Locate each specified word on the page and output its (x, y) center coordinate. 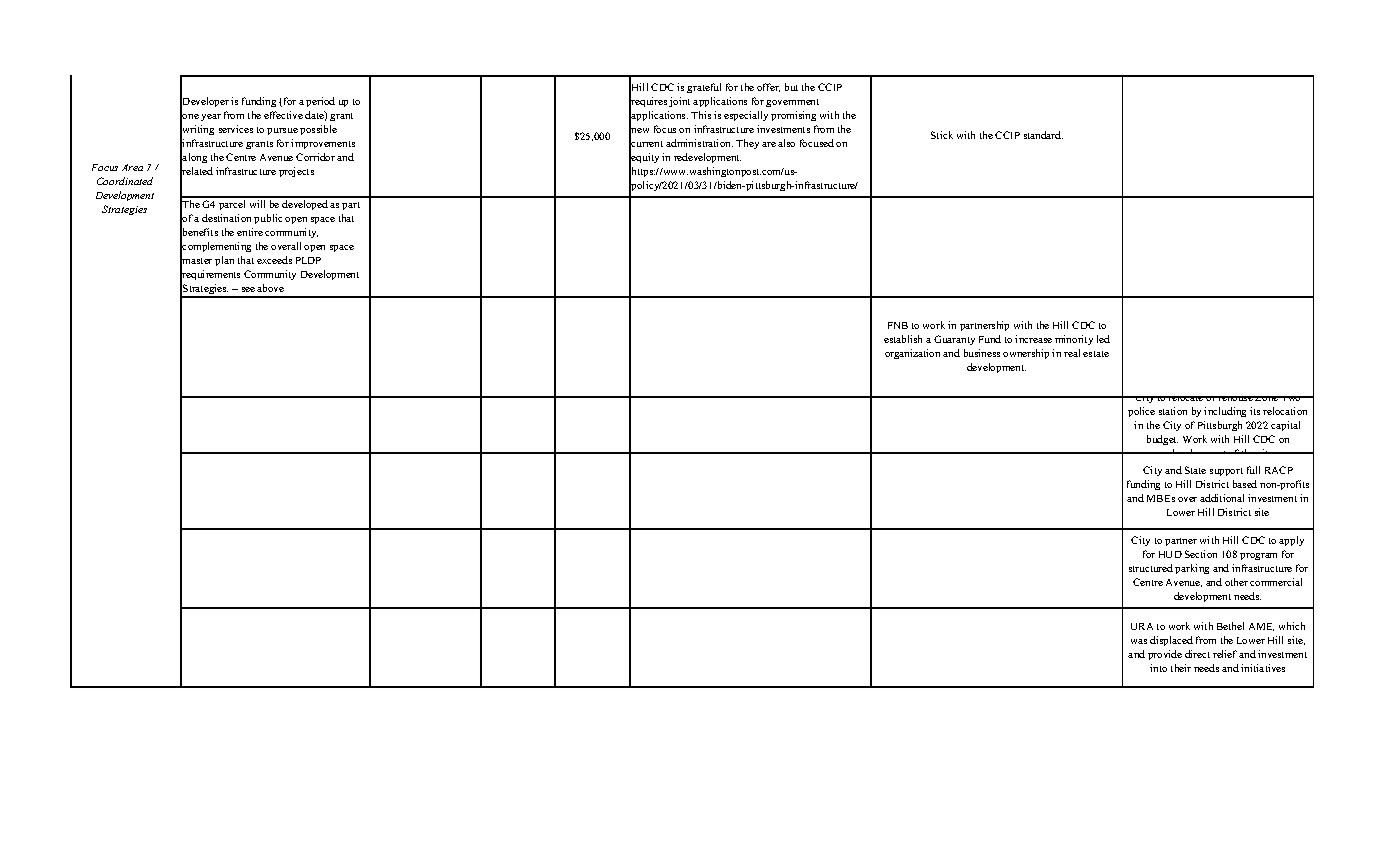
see (248, 289)
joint (679, 102)
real (1072, 353)
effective (283, 115)
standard (1043, 135)
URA (1142, 626)
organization (912, 354)
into (1158, 668)
